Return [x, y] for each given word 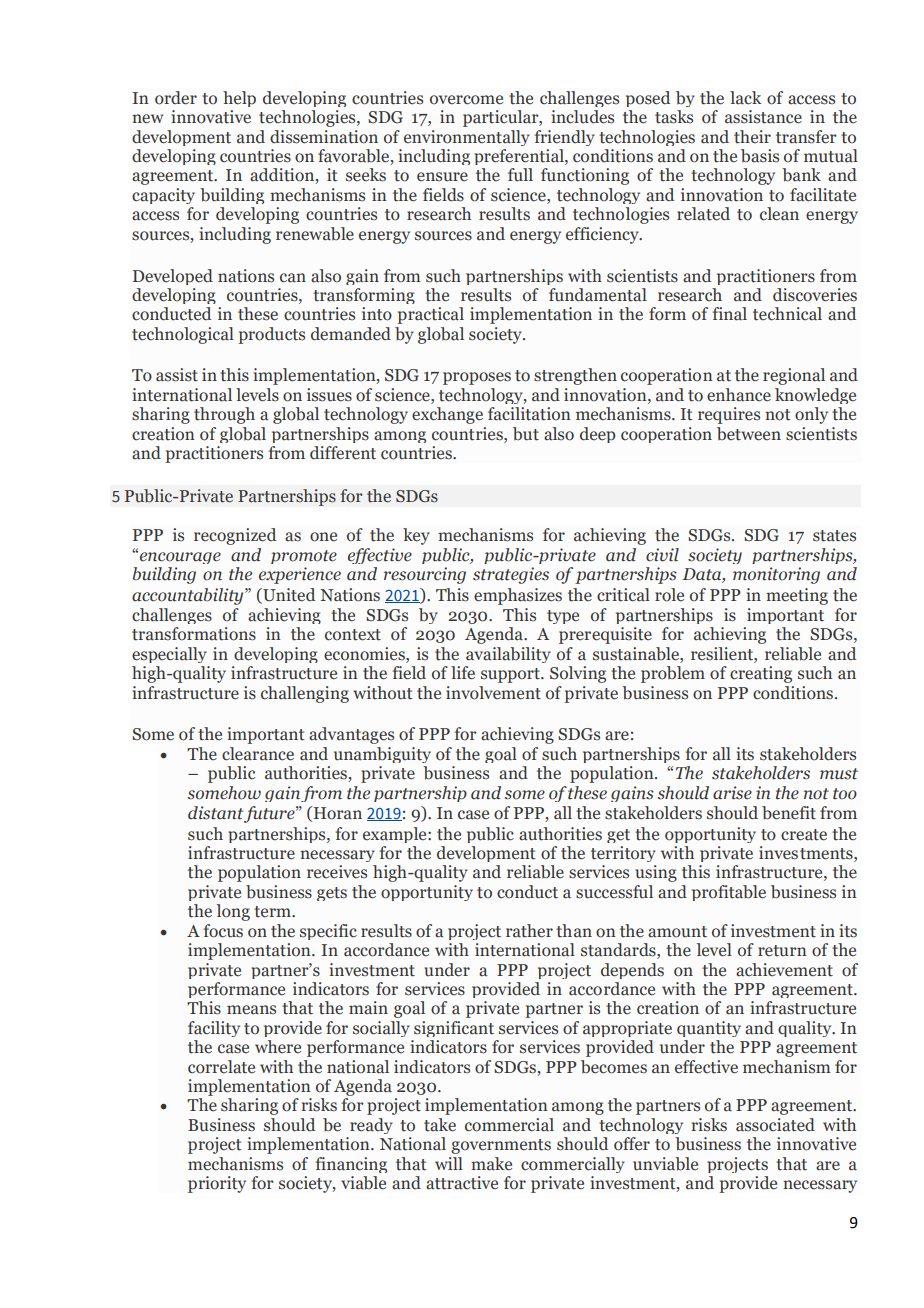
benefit [789, 813]
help [239, 99]
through [224, 415]
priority [217, 1184]
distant [215, 813]
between [749, 434]
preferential [520, 157]
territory [623, 854]
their [752, 137]
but [526, 434]
